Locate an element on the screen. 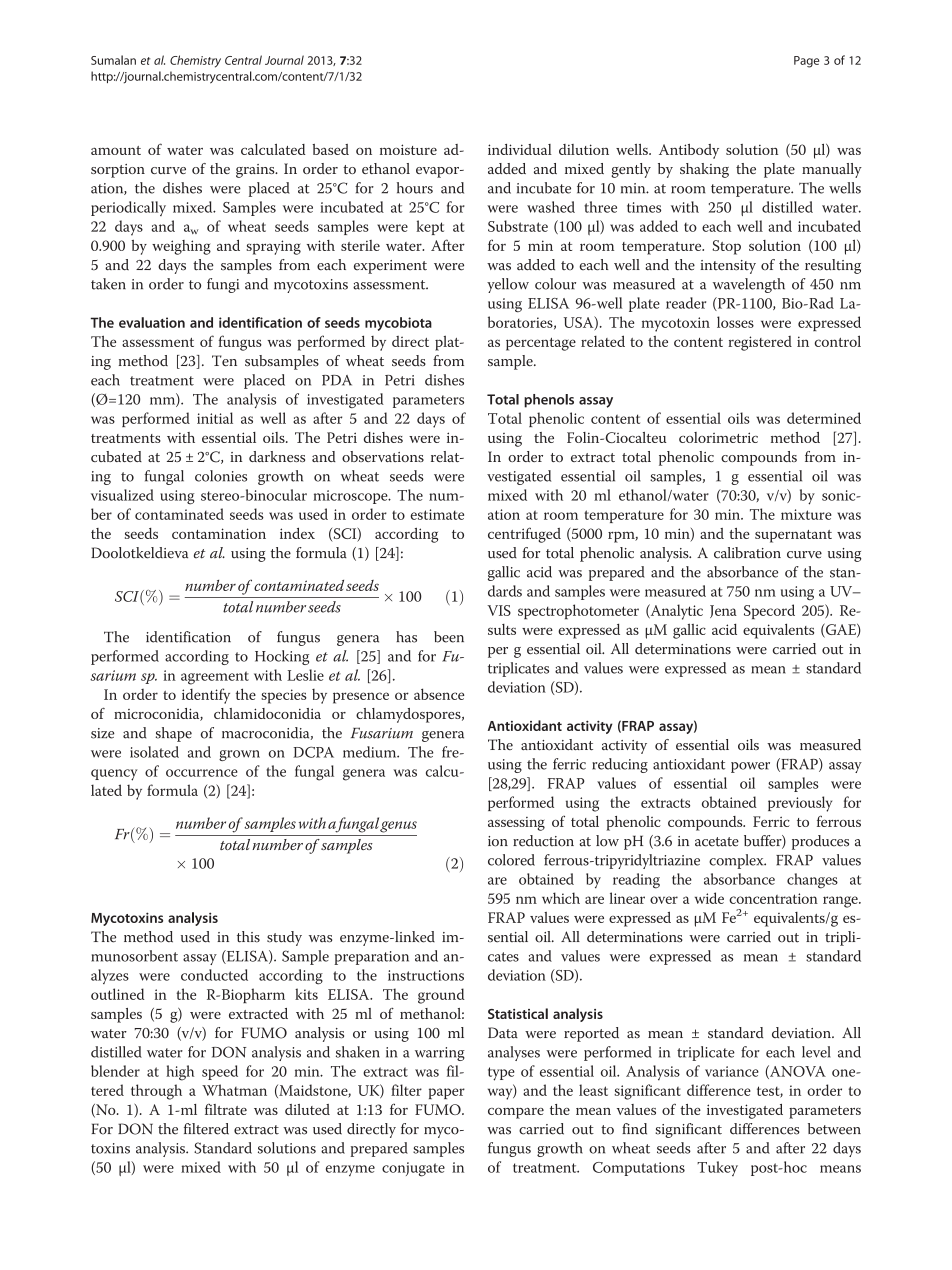 Image resolution: width=952 pixels, height=1270 pixels. estimate is located at coordinates (437, 514).
